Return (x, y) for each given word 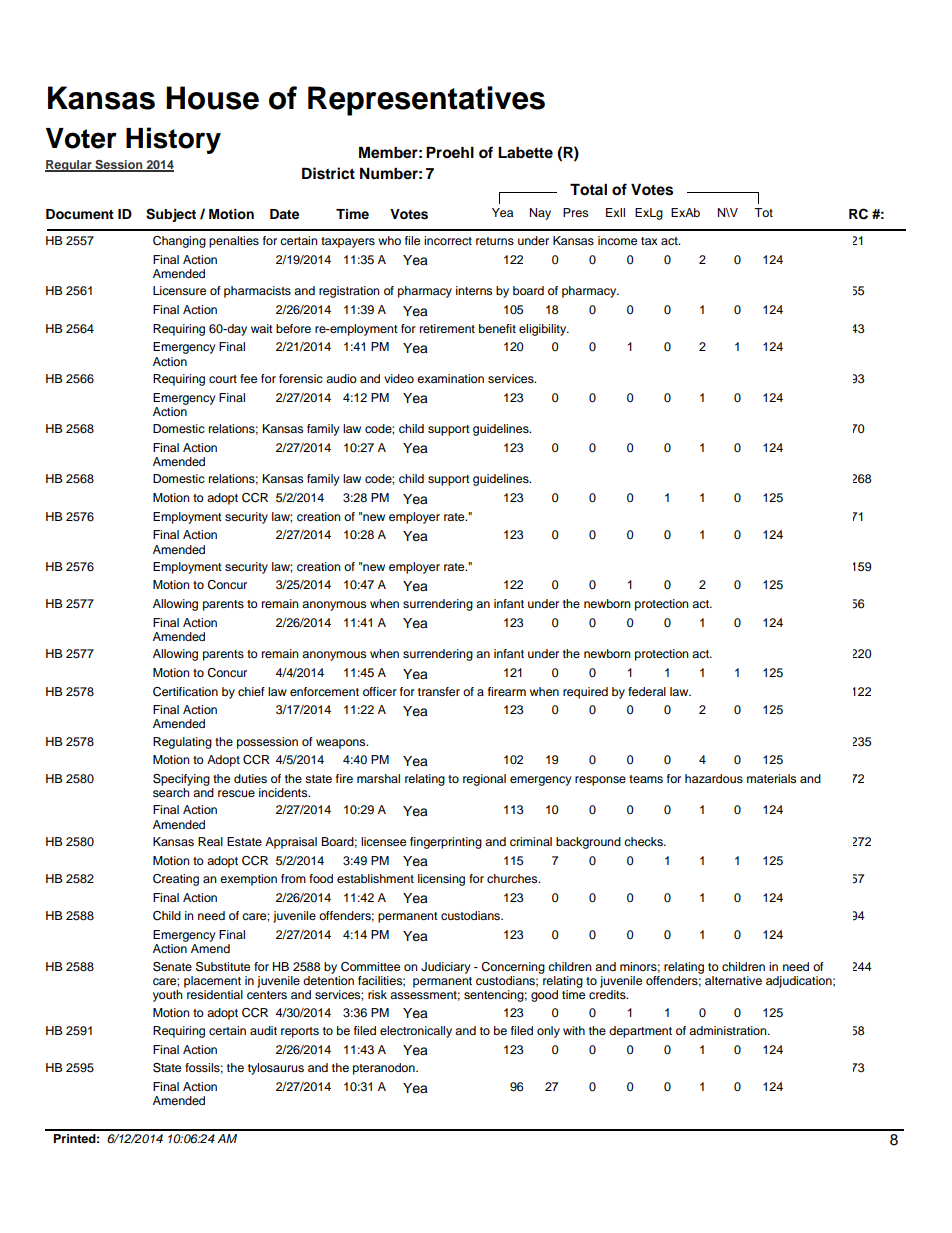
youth (168, 996)
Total (588, 190)
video (399, 378)
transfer (439, 691)
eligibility (544, 330)
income (617, 240)
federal (647, 691)
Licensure (179, 290)
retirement (447, 328)
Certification (185, 692)
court (223, 379)
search (171, 792)
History (173, 140)
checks (644, 841)
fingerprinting (446, 843)
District (328, 173)
